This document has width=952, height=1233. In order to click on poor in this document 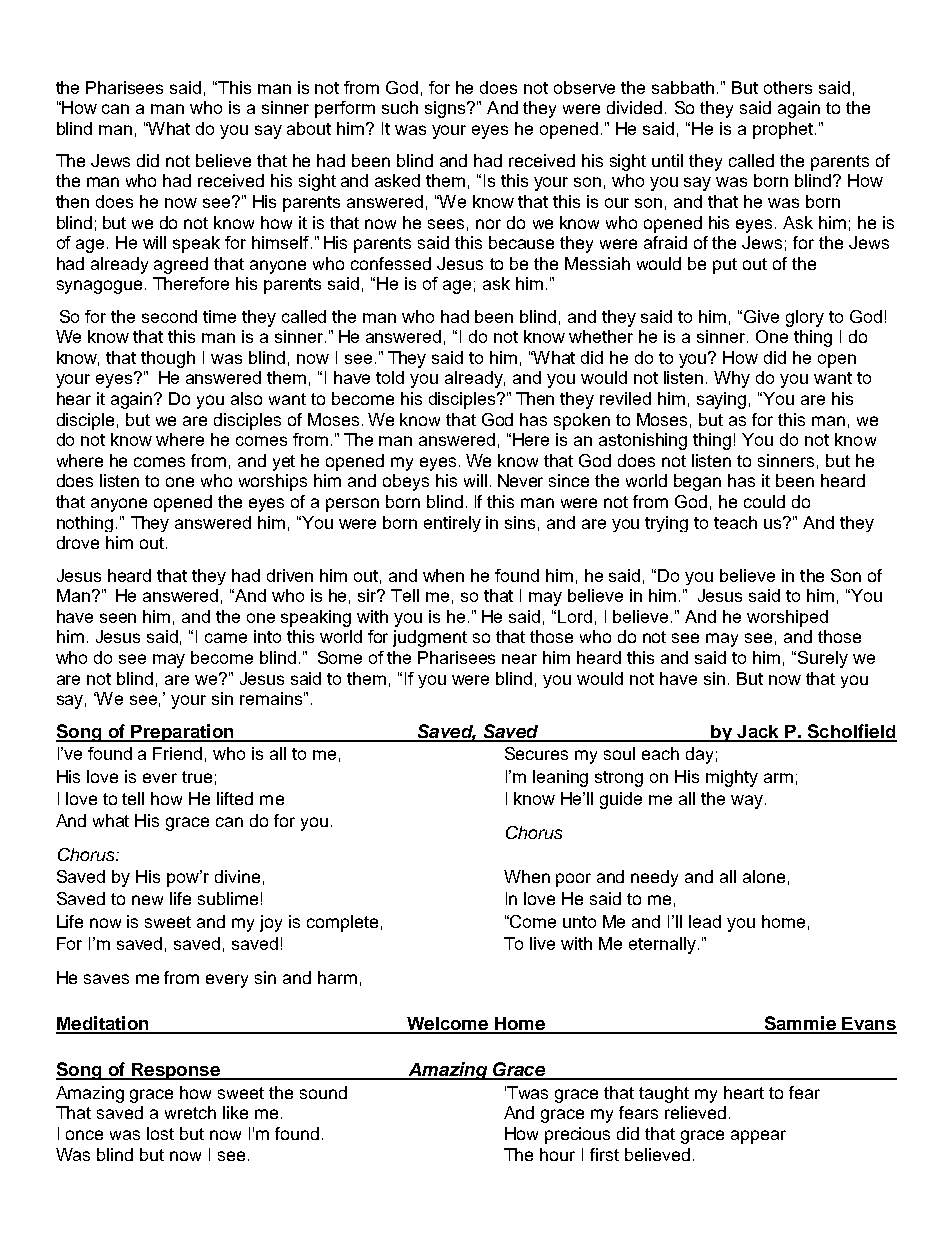, I will do `click(573, 880)`.
